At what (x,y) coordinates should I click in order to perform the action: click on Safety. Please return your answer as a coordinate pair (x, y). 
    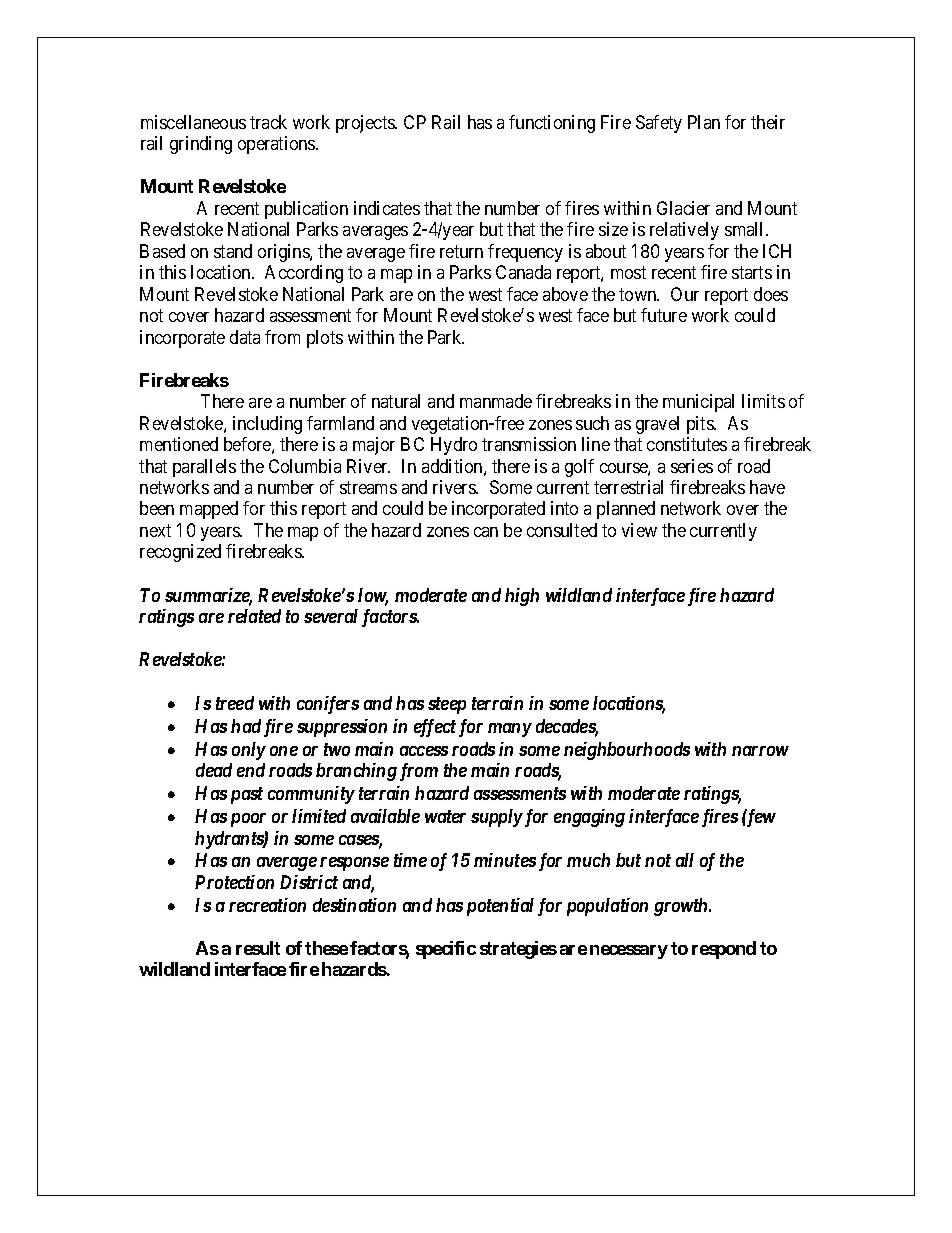
    Looking at the image, I should click on (659, 124).
